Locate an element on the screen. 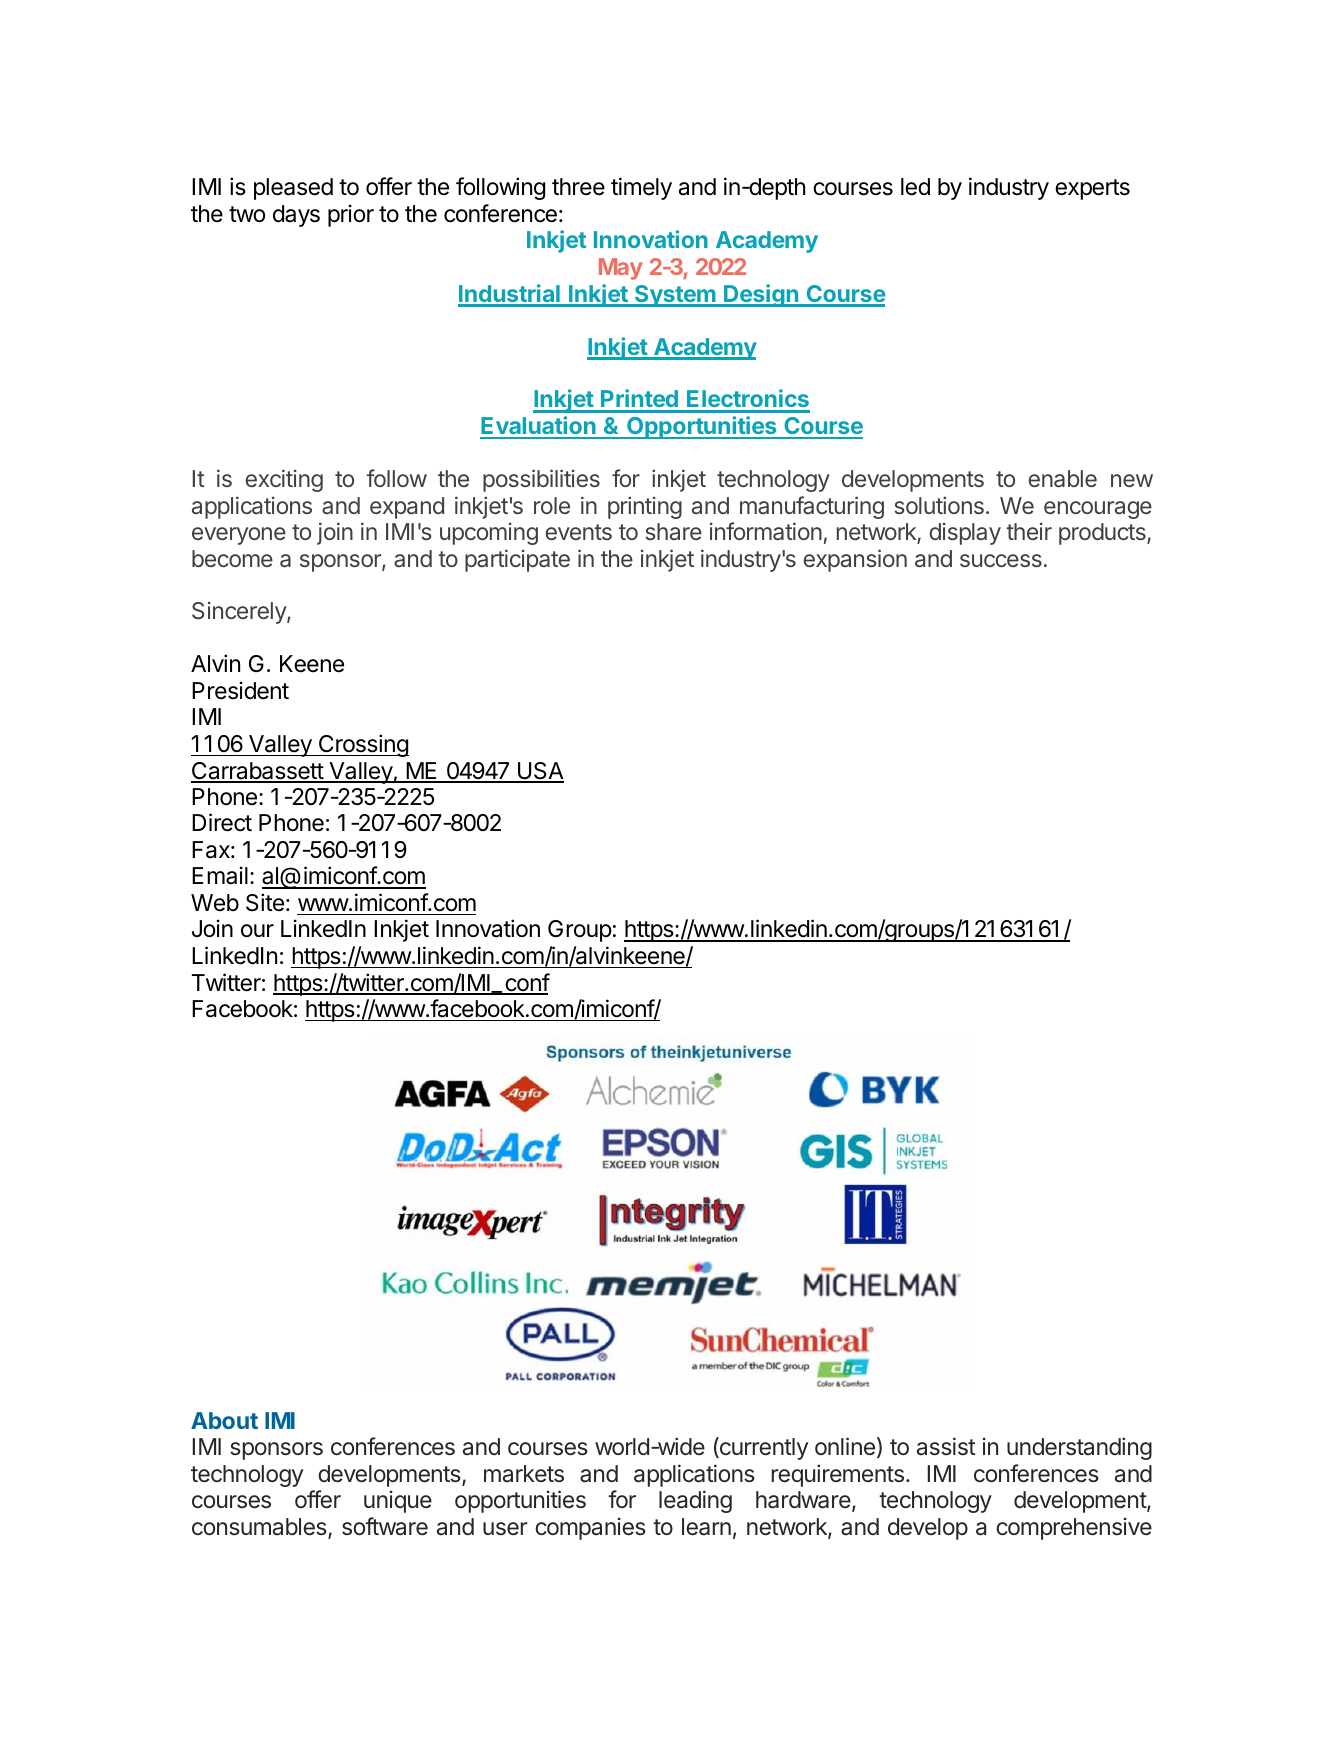 Image resolution: width=1343 pixels, height=1738 pixels. comprehensive is located at coordinates (1074, 1528).
